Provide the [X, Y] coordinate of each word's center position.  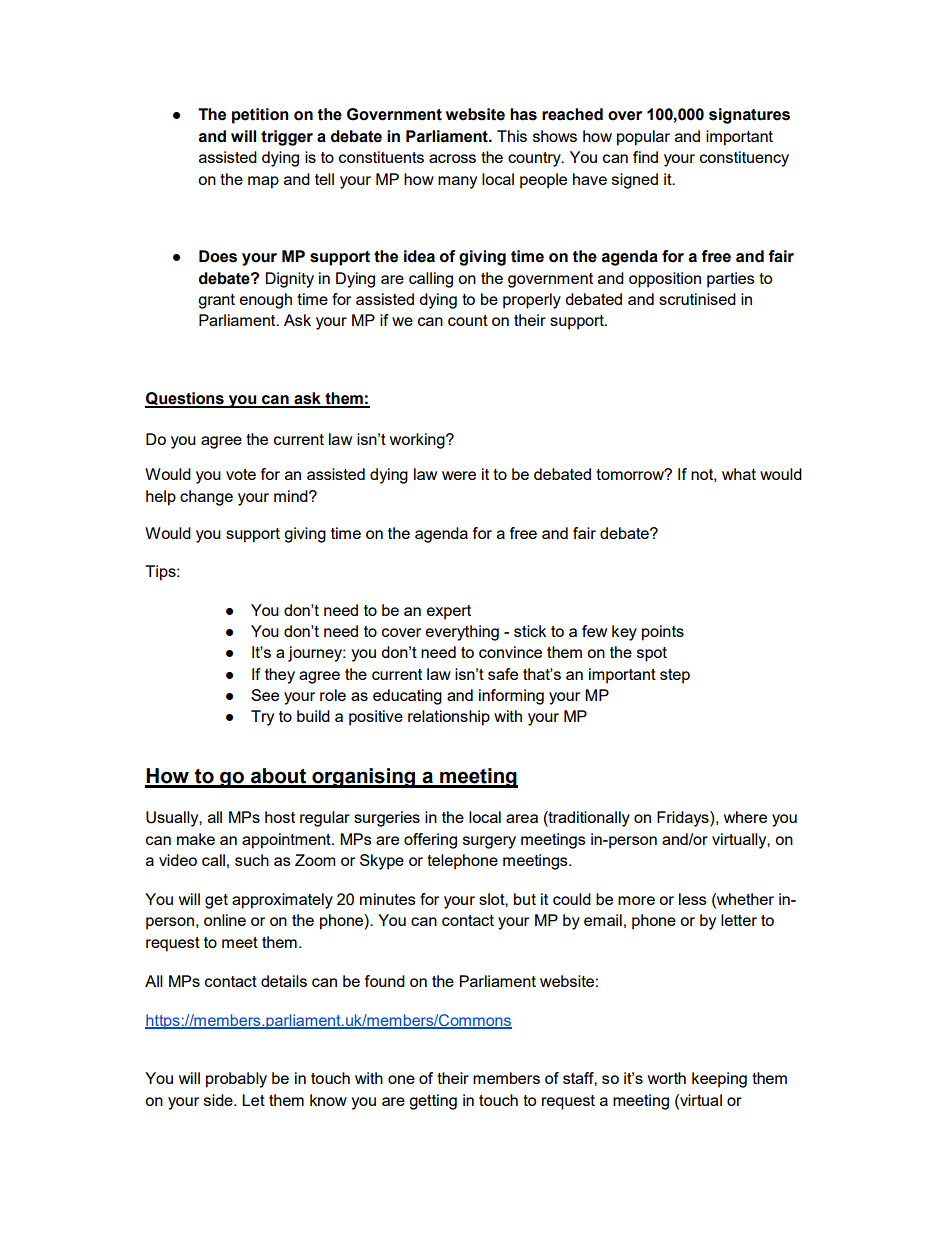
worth [667, 1078]
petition [260, 116]
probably [236, 1080]
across [452, 158]
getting [433, 1102]
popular [643, 138]
